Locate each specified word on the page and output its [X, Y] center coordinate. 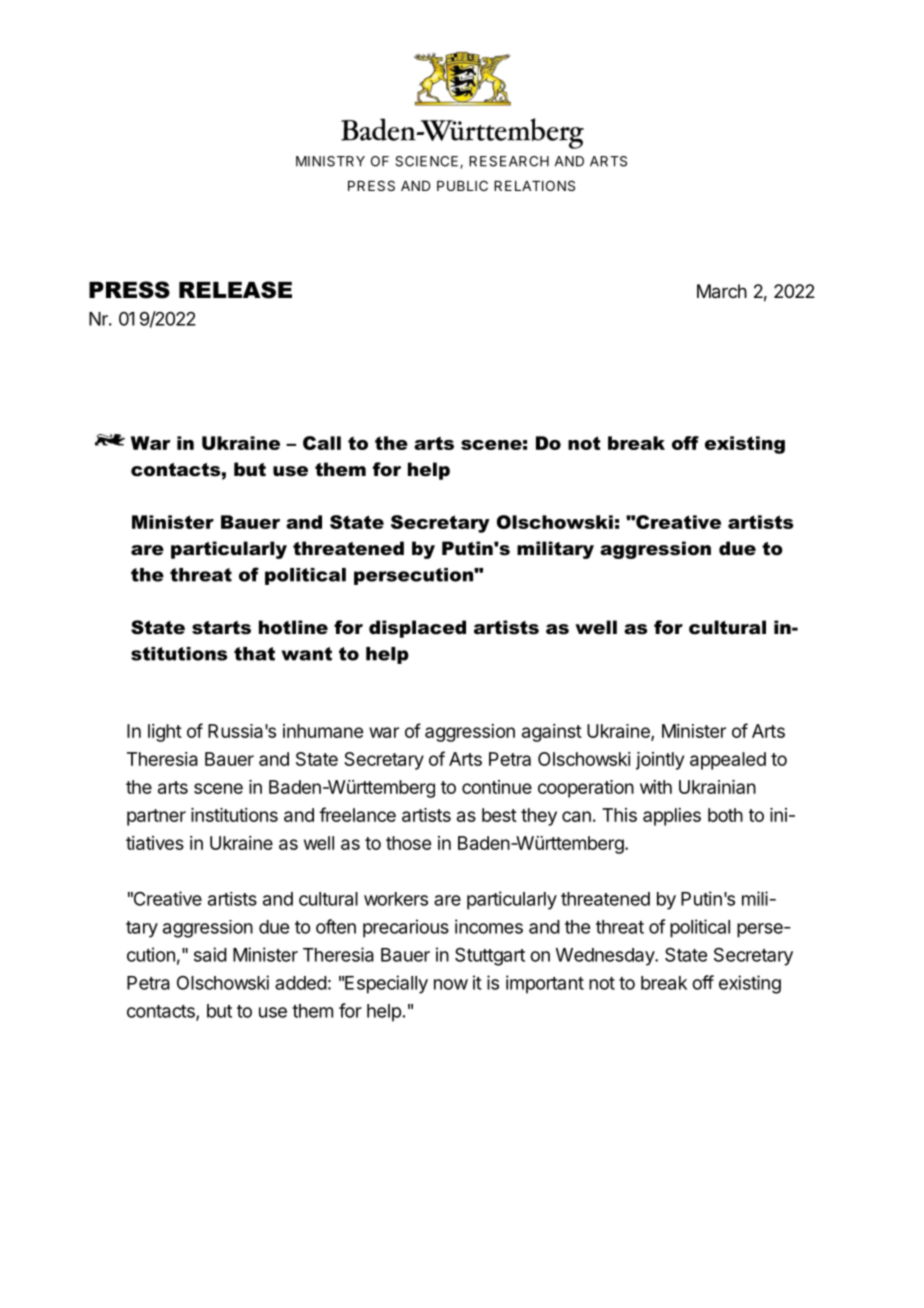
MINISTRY [330, 161]
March [722, 291]
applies [672, 817]
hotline [293, 627]
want [307, 654]
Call [322, 443]
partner [156, 817]
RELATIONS [534, 185]
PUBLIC [462, 185]
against [552, 733]
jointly [660, 761]
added [301, 983]
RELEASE [235, 290]
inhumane [323, 731]
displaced [417, 629]
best [499, 815]
